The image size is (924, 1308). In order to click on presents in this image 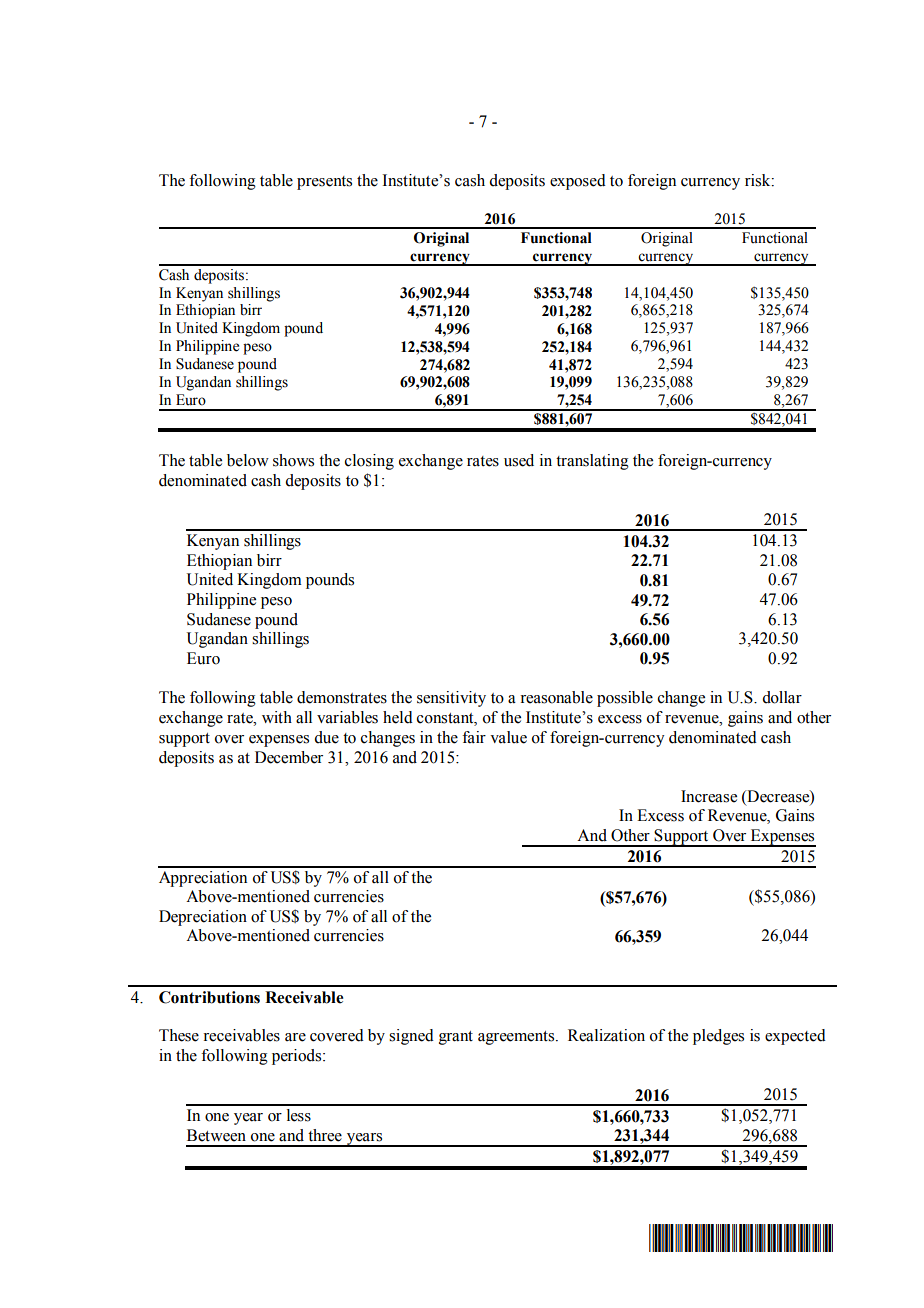, I will do `click(324, 183)`.
